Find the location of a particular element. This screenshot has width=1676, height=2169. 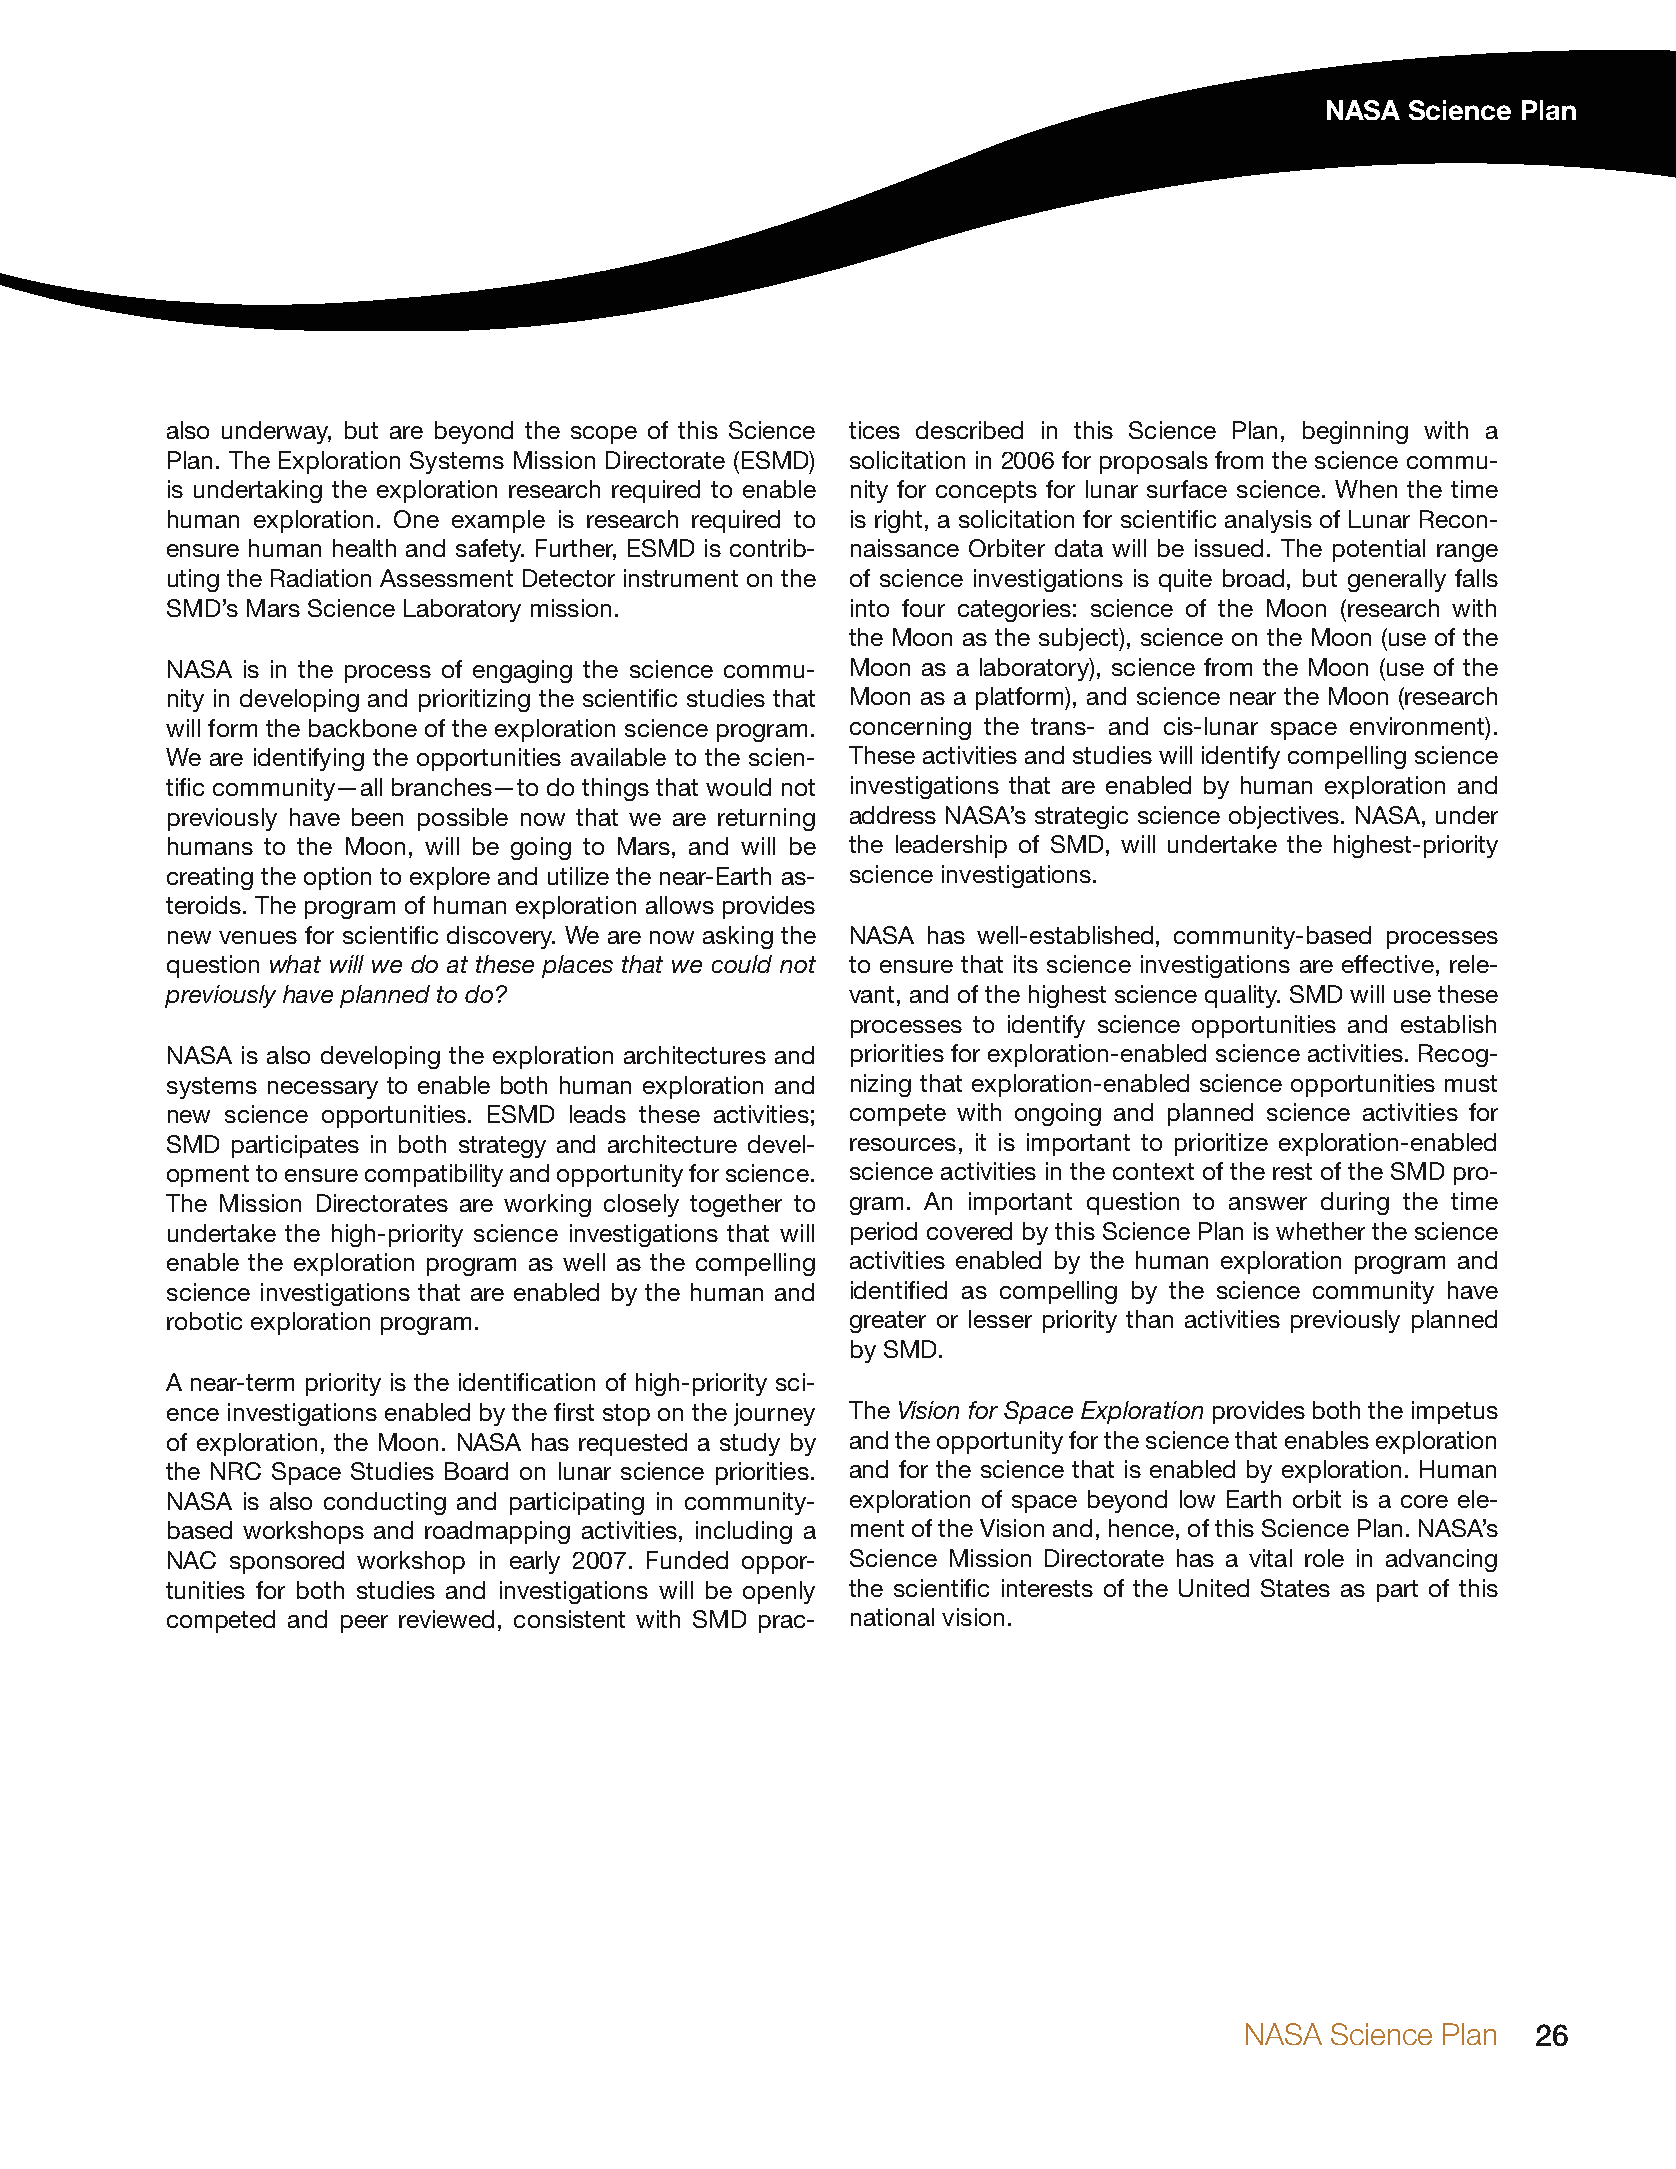

When is located at coordinates (1366, 489).
